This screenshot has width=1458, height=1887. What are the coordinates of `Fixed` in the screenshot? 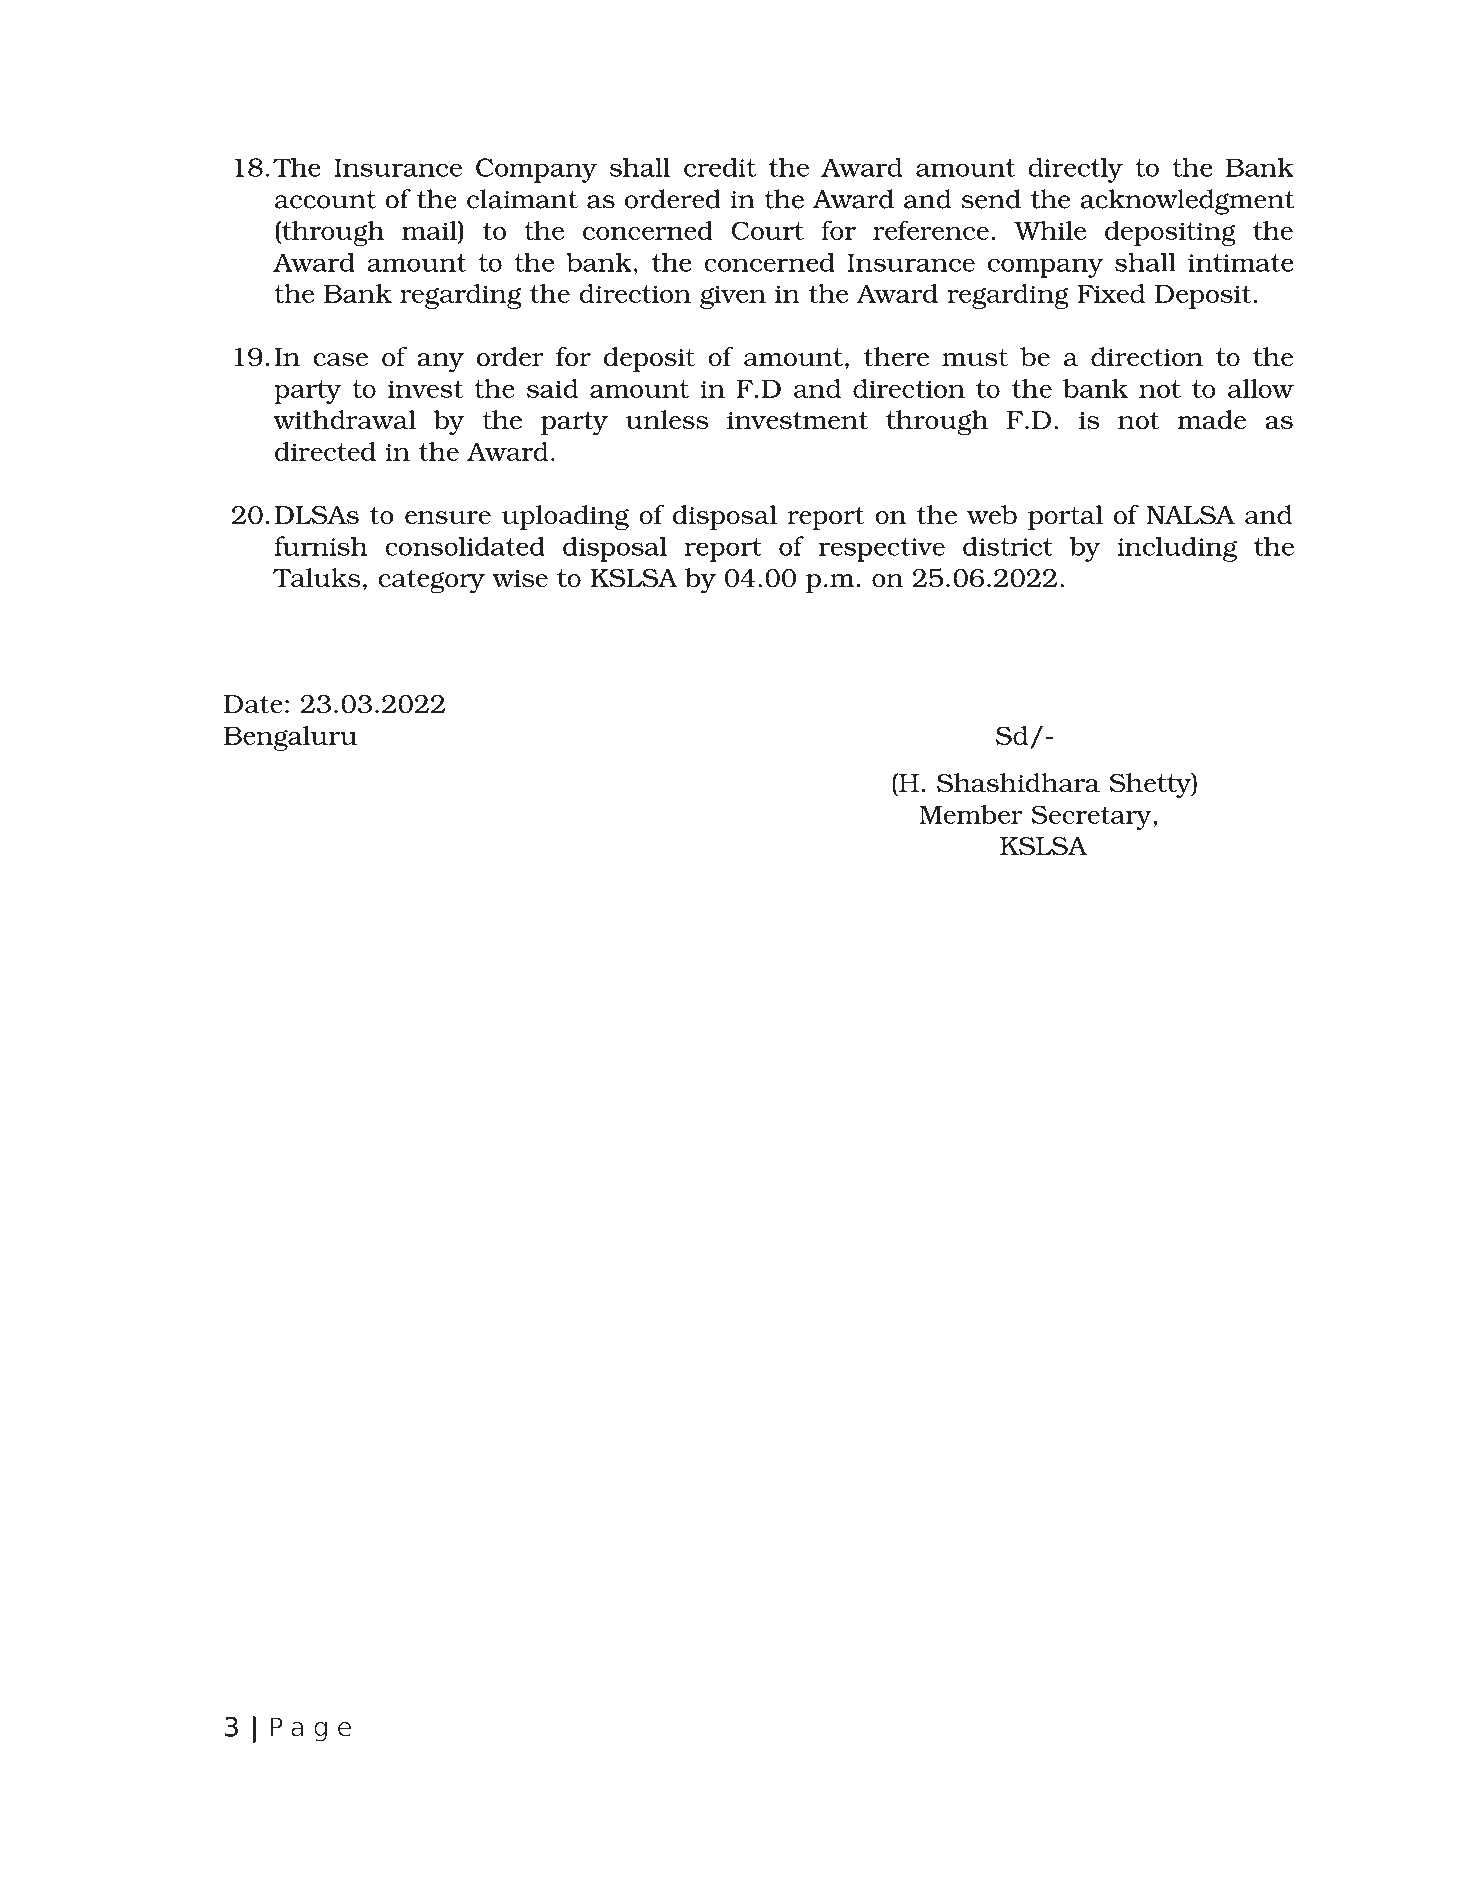 It's located at (1111, 293).
